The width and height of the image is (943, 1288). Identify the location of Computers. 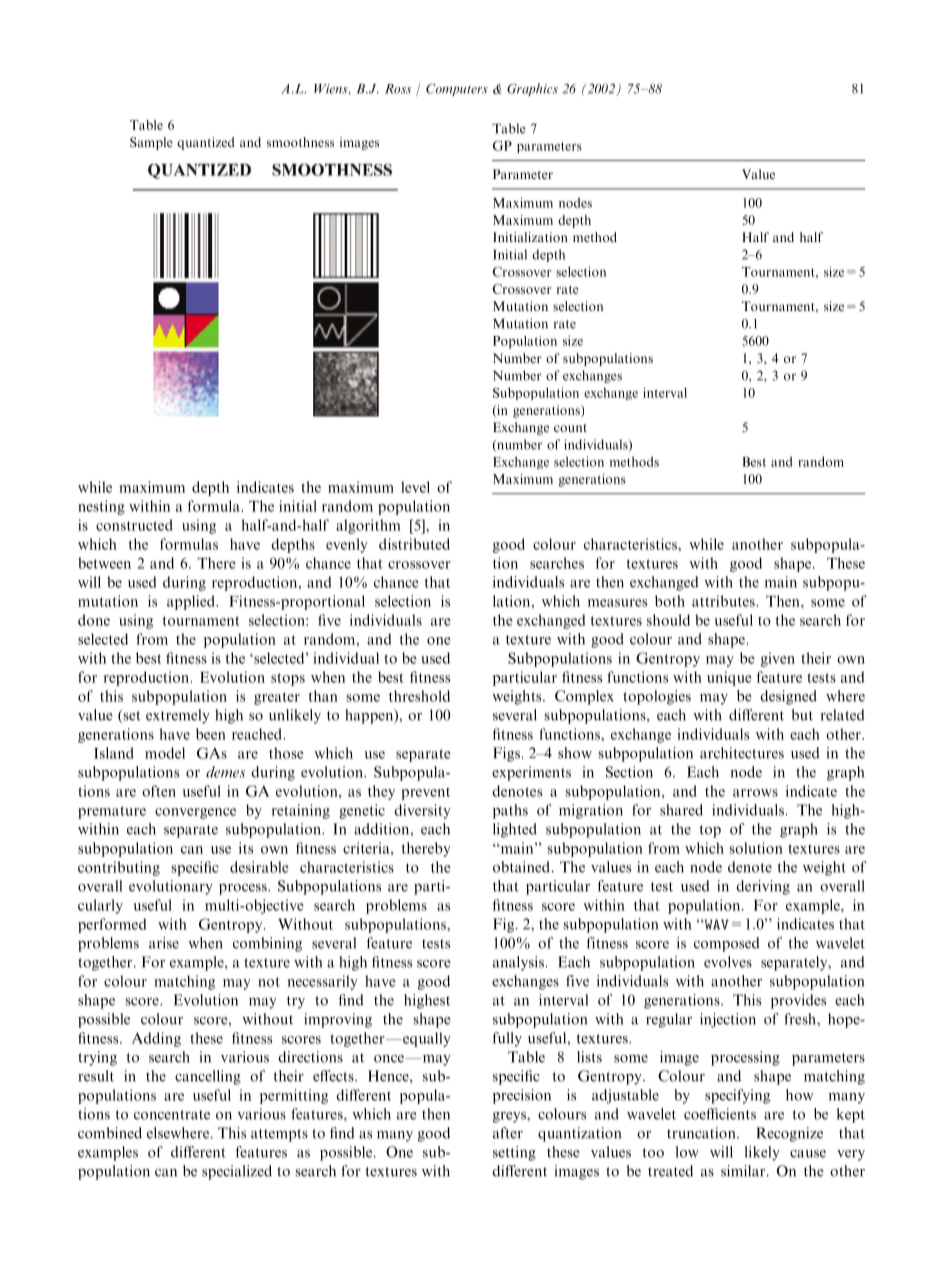
(457, 90).
